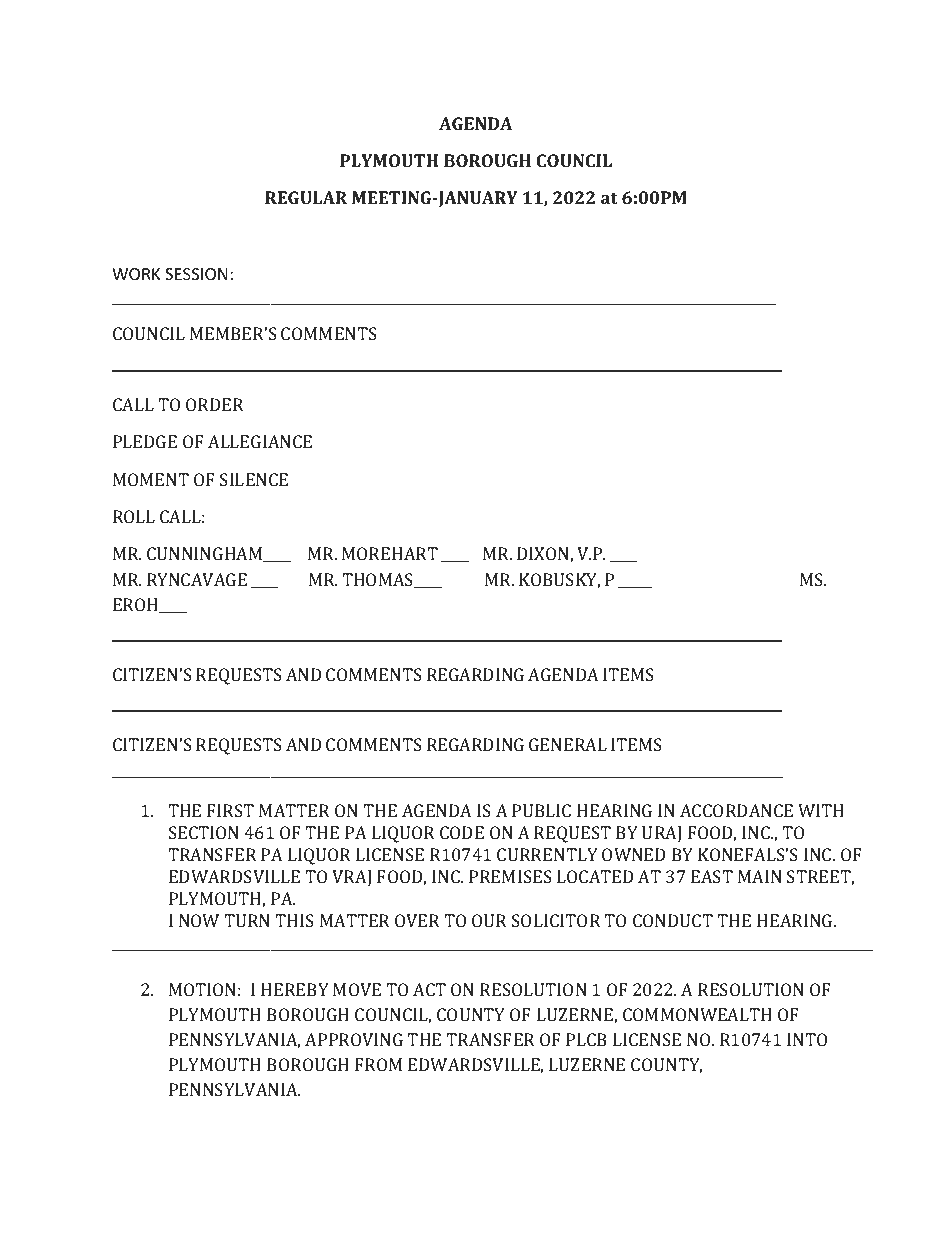 Image resolution: width=952 pixels, height=1233 pixels. Describe the element at coordinates (697, 1014) in the image. I see `COMMONWEALTH` at that location.
